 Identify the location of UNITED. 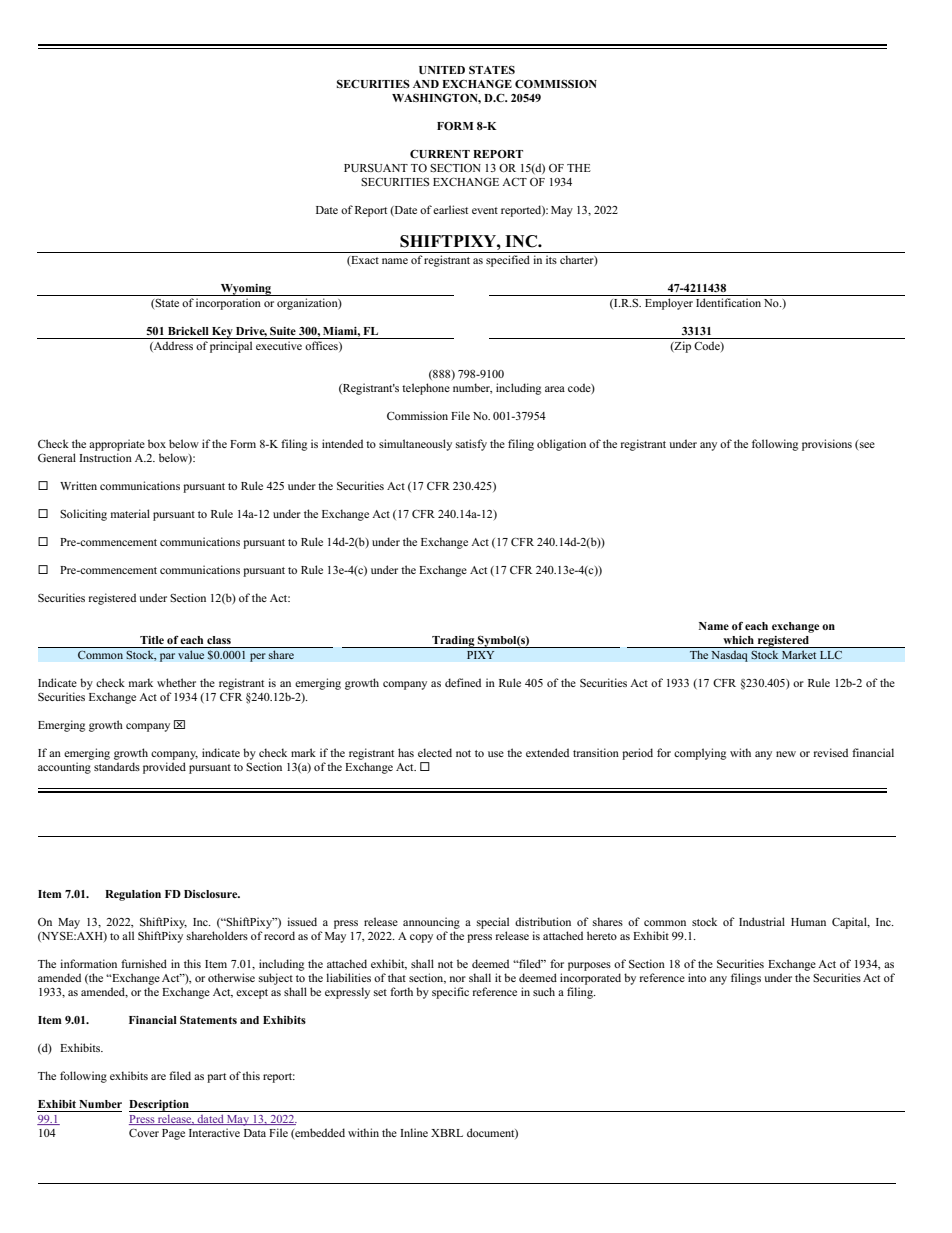
(442, 70).
